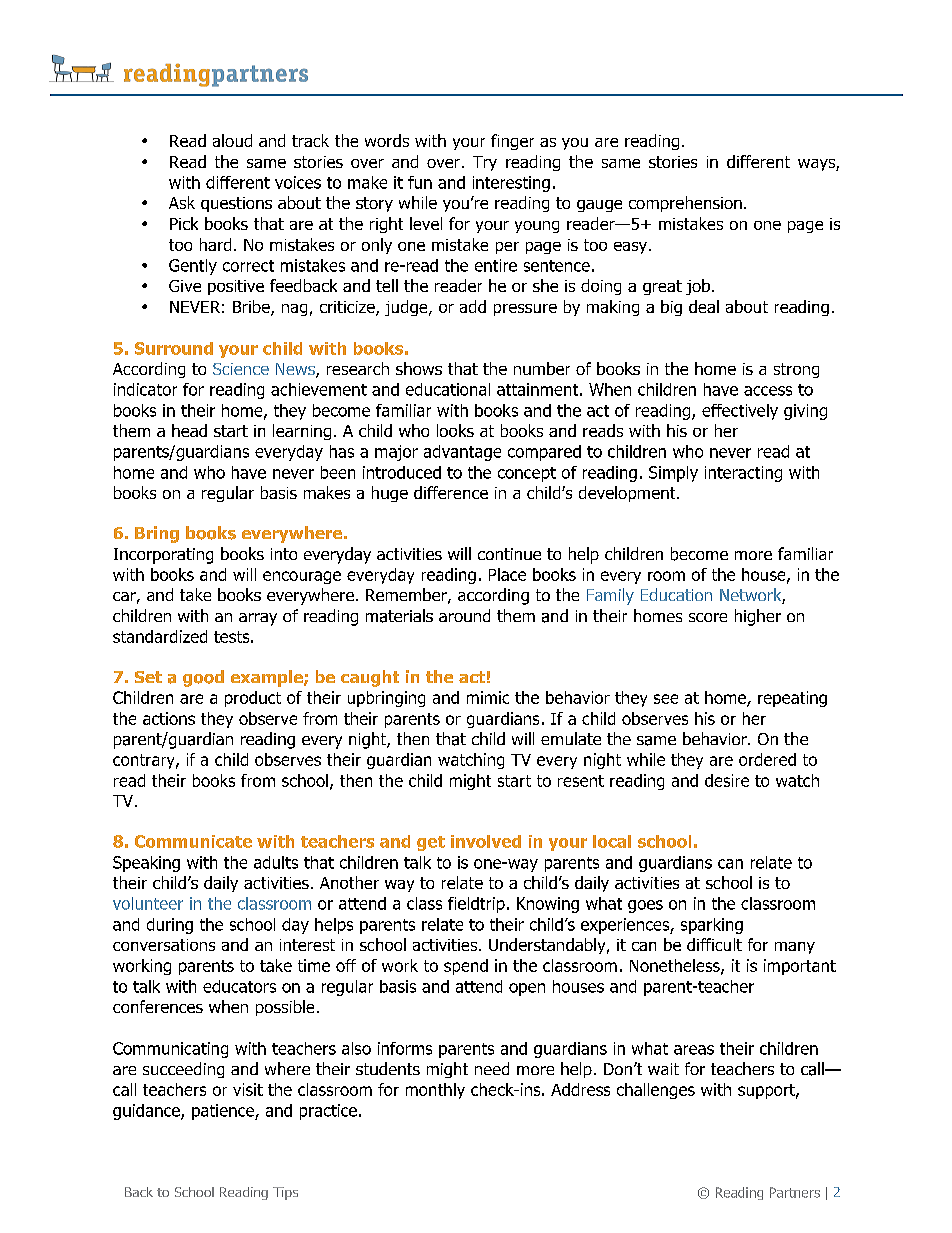  I want to click on shows, so click(419, 368).
